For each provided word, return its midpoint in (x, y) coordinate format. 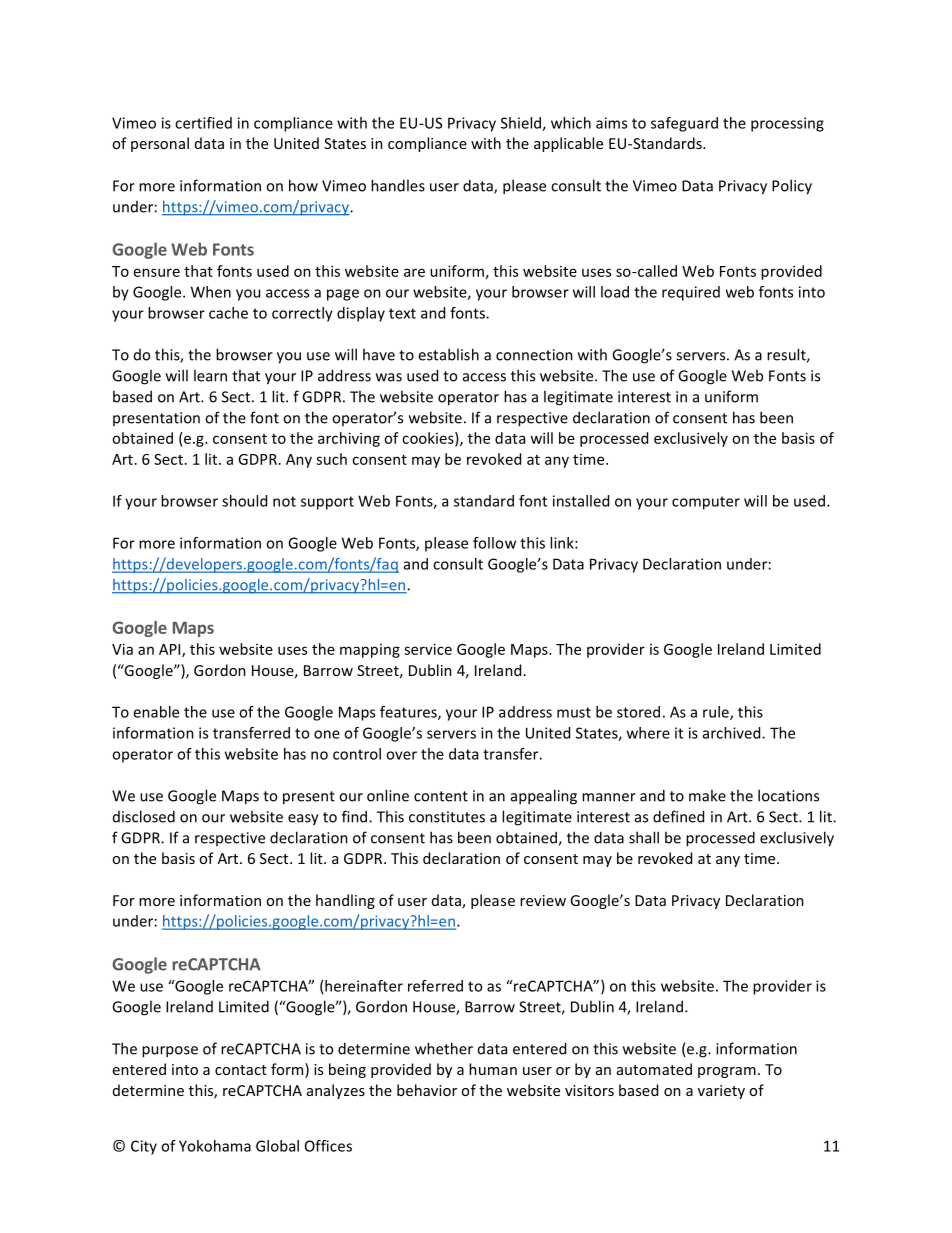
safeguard (684, 124)
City (144, 1147)
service (428, 649)
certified (203, 123)
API (171, 650)
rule (717, 713)
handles (398, 185)
